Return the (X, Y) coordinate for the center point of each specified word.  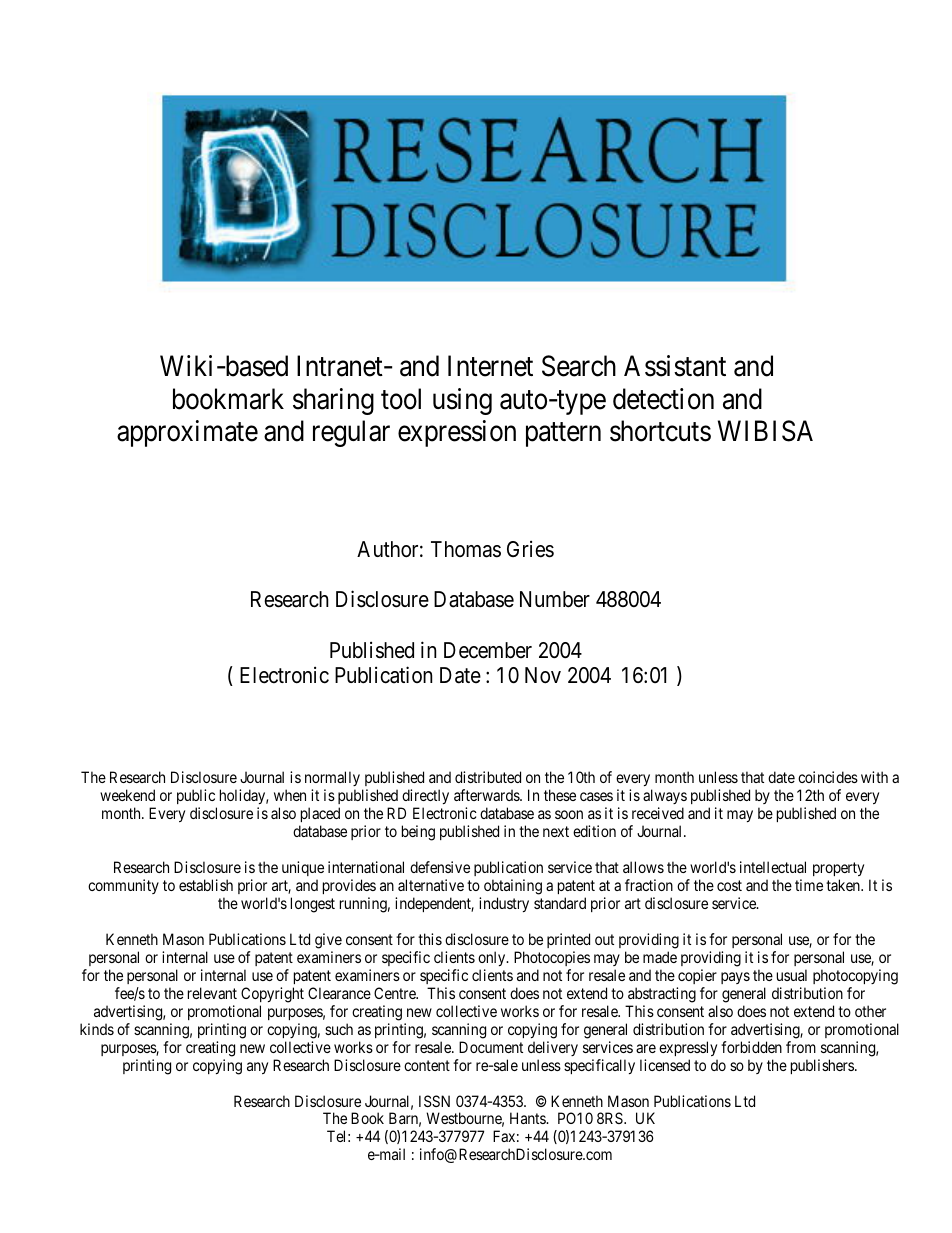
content (427, 1065)
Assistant (675, 366)
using (462, 401)
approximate (187, 433)
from (801, 1047)
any (257, 1068)
